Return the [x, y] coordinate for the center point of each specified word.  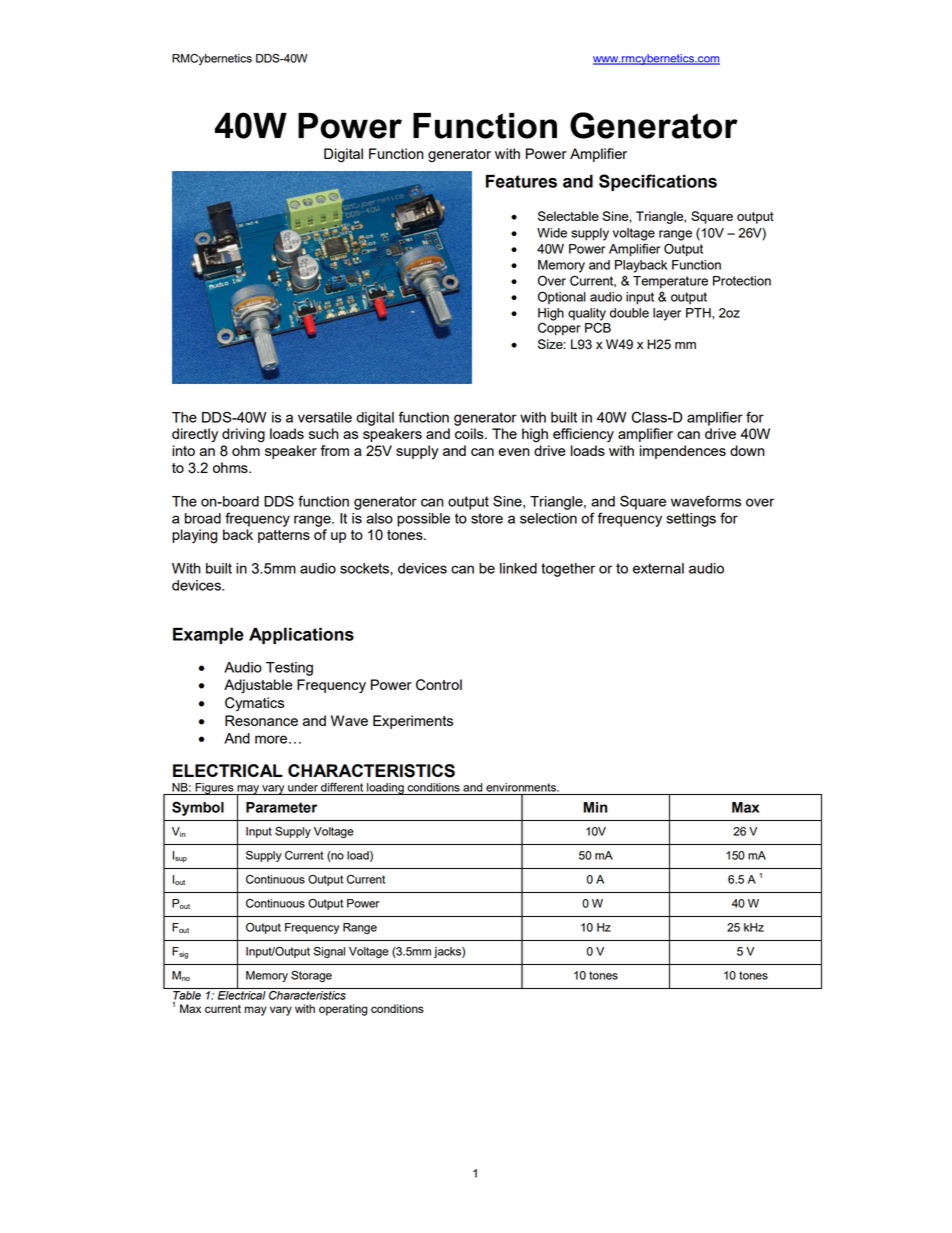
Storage [311, 976]
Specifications [658, 182]
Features [521, 181]
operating [343, 1010]
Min [595, 807]
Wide [552, 233]
